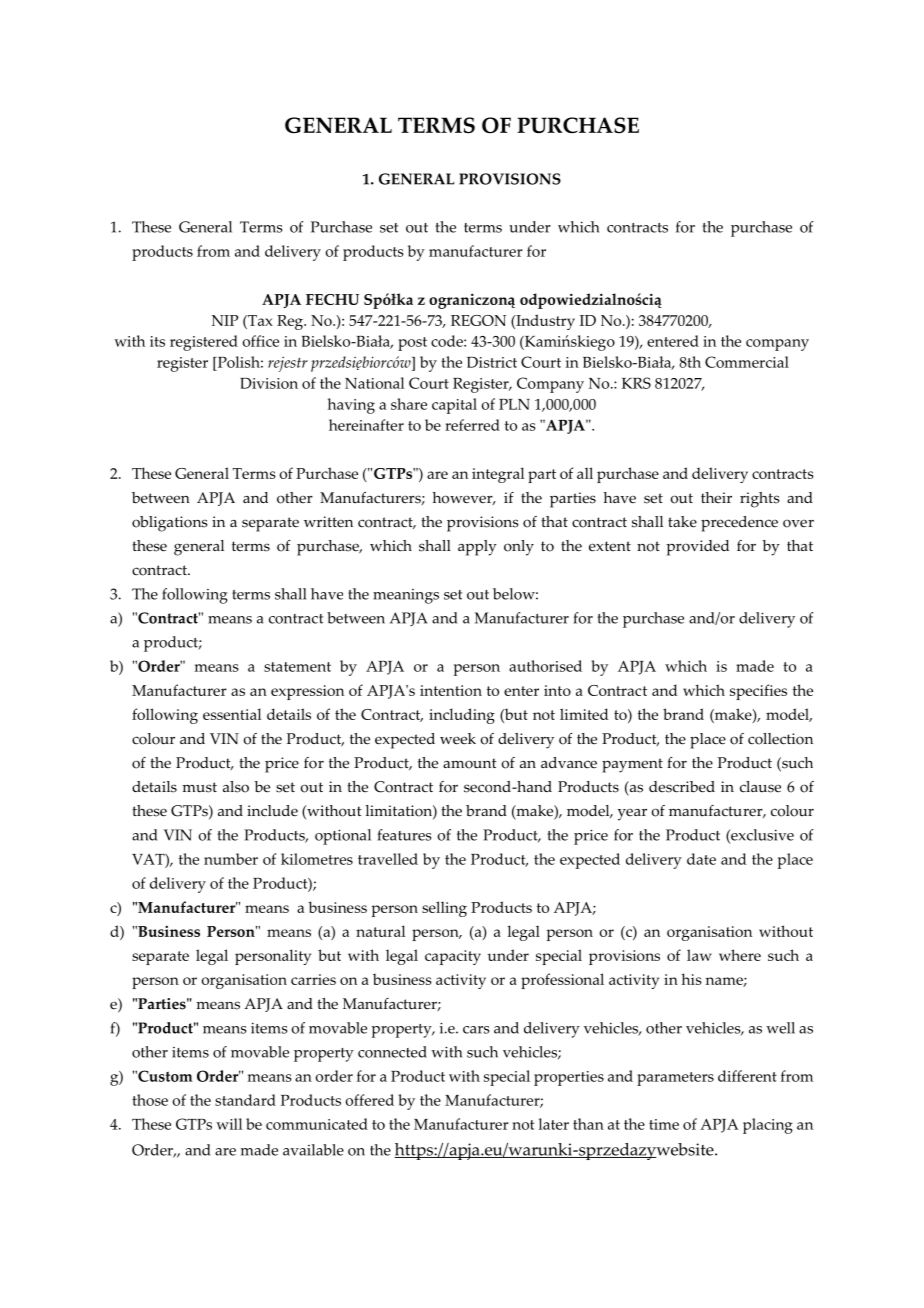 Image resolution: width=924 pixels, height=1308 pixels. Describe the element at coordinates (747, 362) in the screenshot. I see `Commercial` at that location.
